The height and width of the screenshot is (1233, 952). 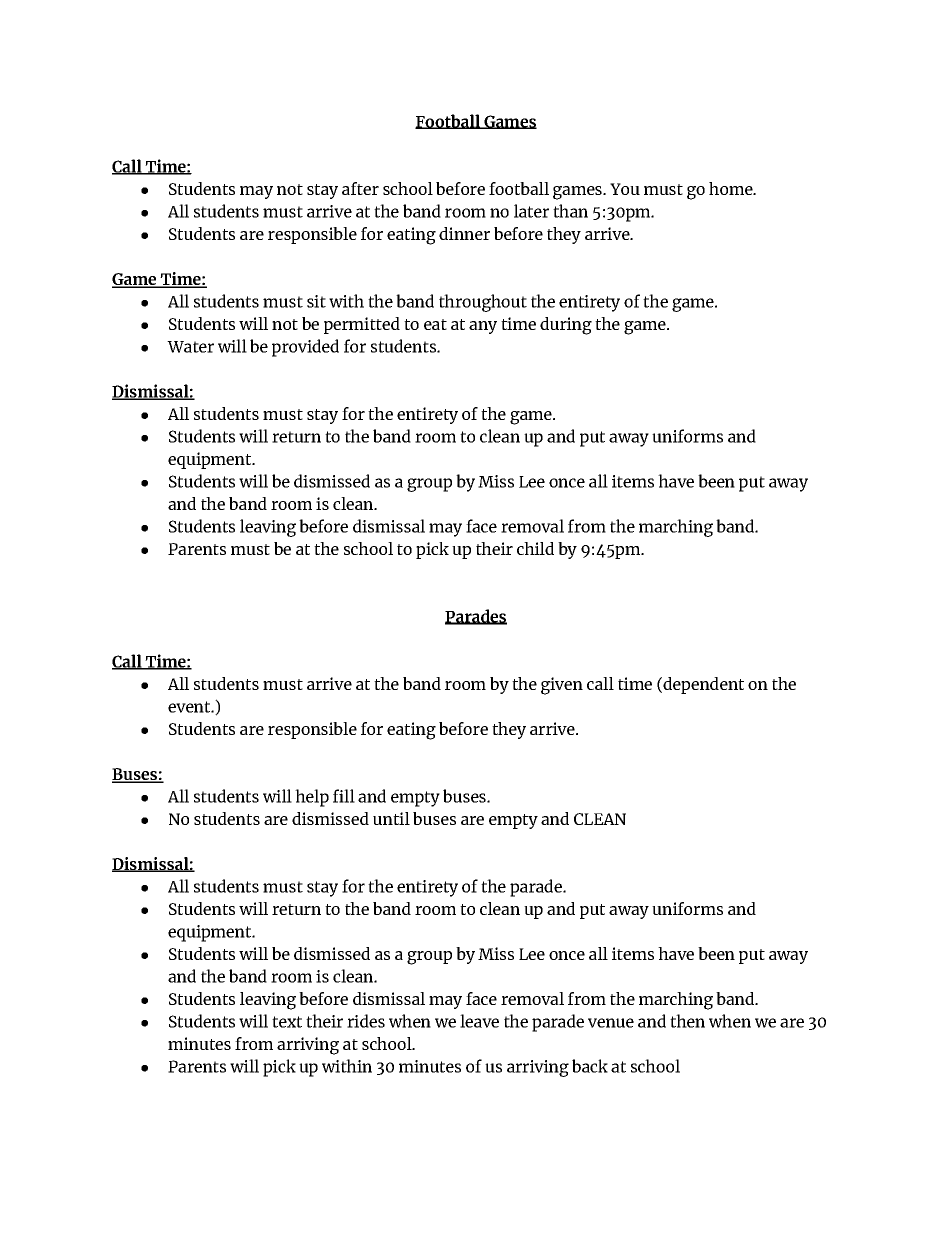 What do you see at coordinates (312, 798) in the screenshot?
I see `help` at bounding box center [312, 798].
